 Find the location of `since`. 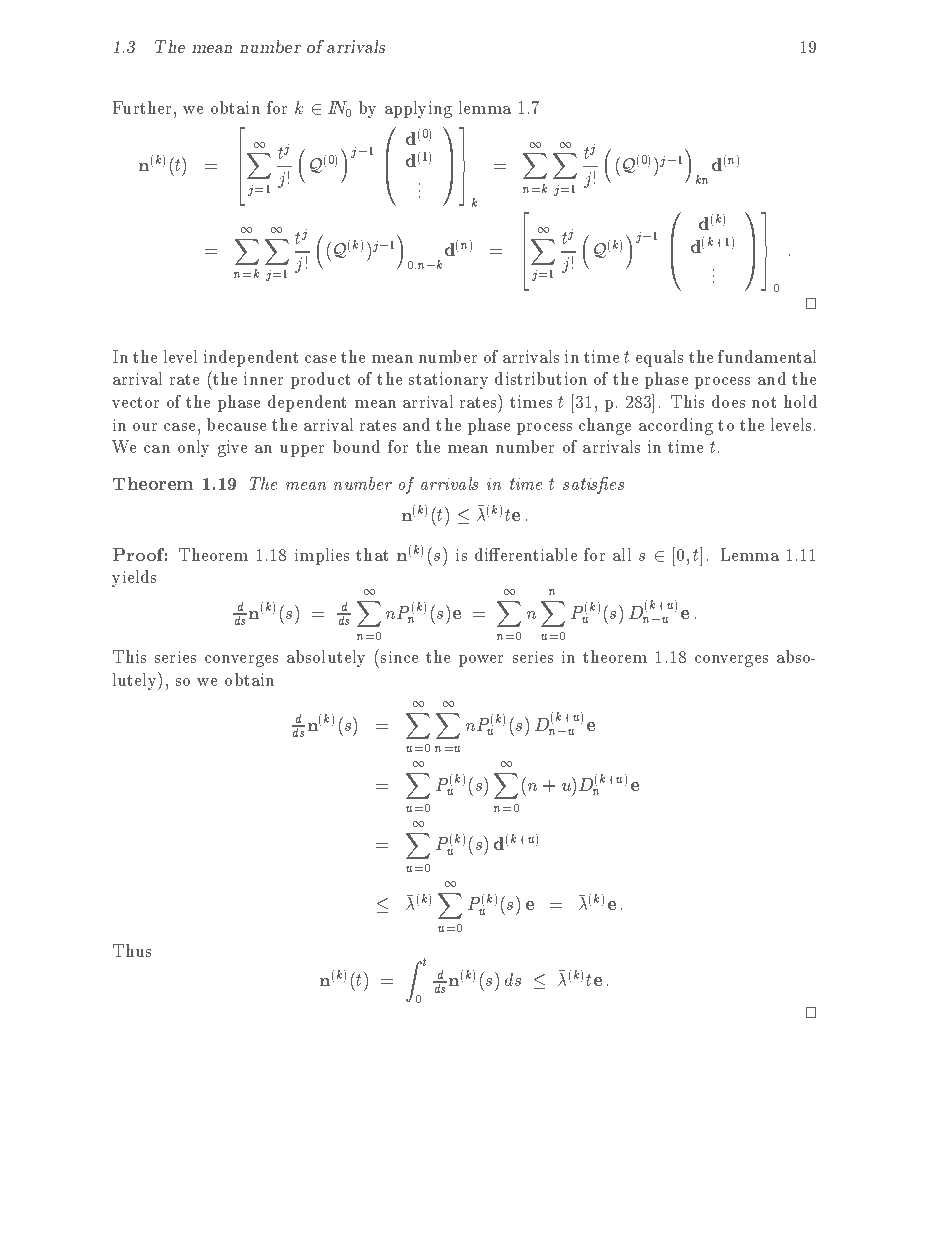

since is located at coordinates (399, 657).
